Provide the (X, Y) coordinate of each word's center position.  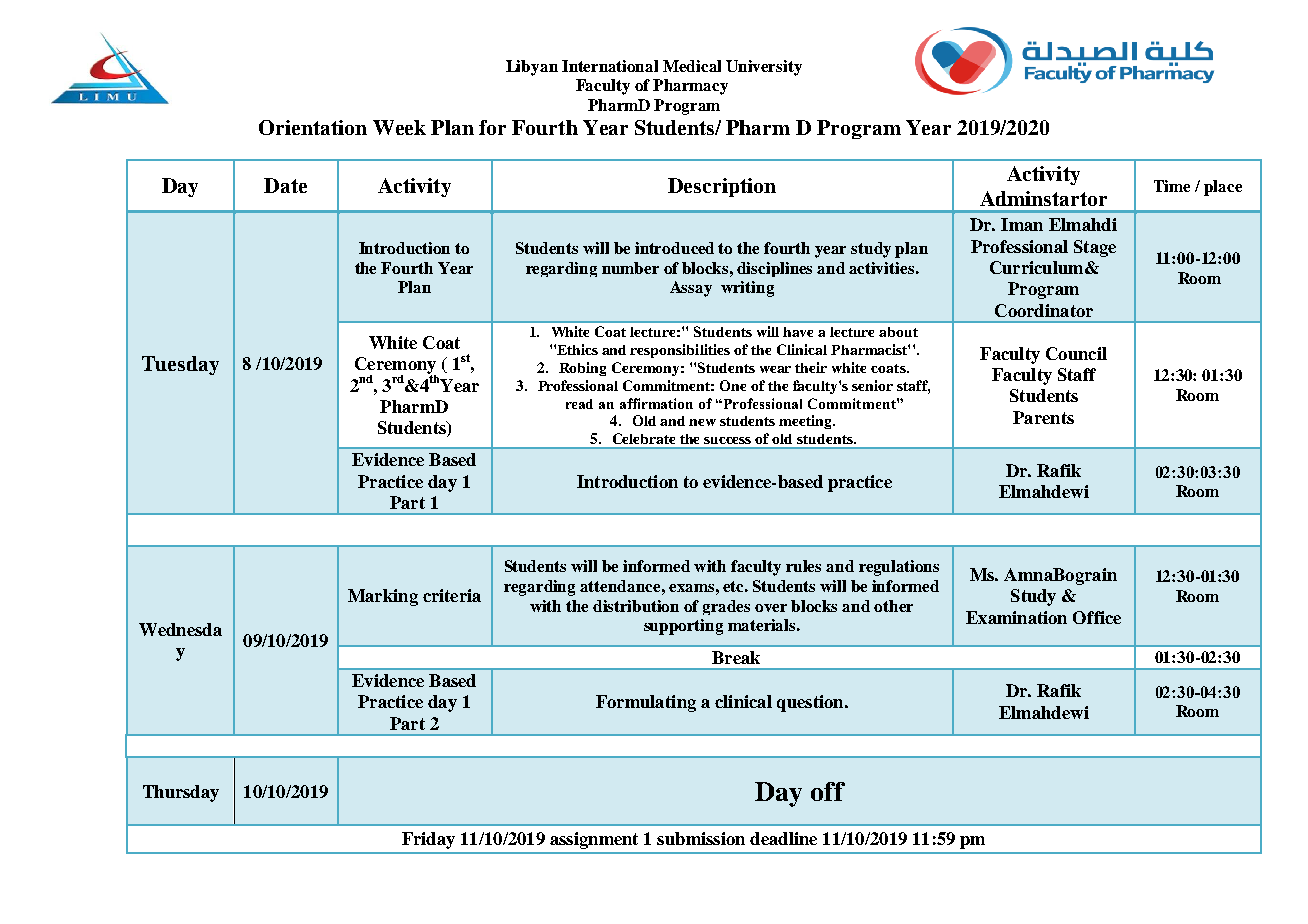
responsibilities (680, 351)
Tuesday (180, 365)
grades (726, 607)
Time (1172, 186)
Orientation (313, 127)
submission (701, 838)
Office (1097, 617)
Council (1076, 353)
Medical (692, 66)
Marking (383, 597)
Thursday (181, 793)
